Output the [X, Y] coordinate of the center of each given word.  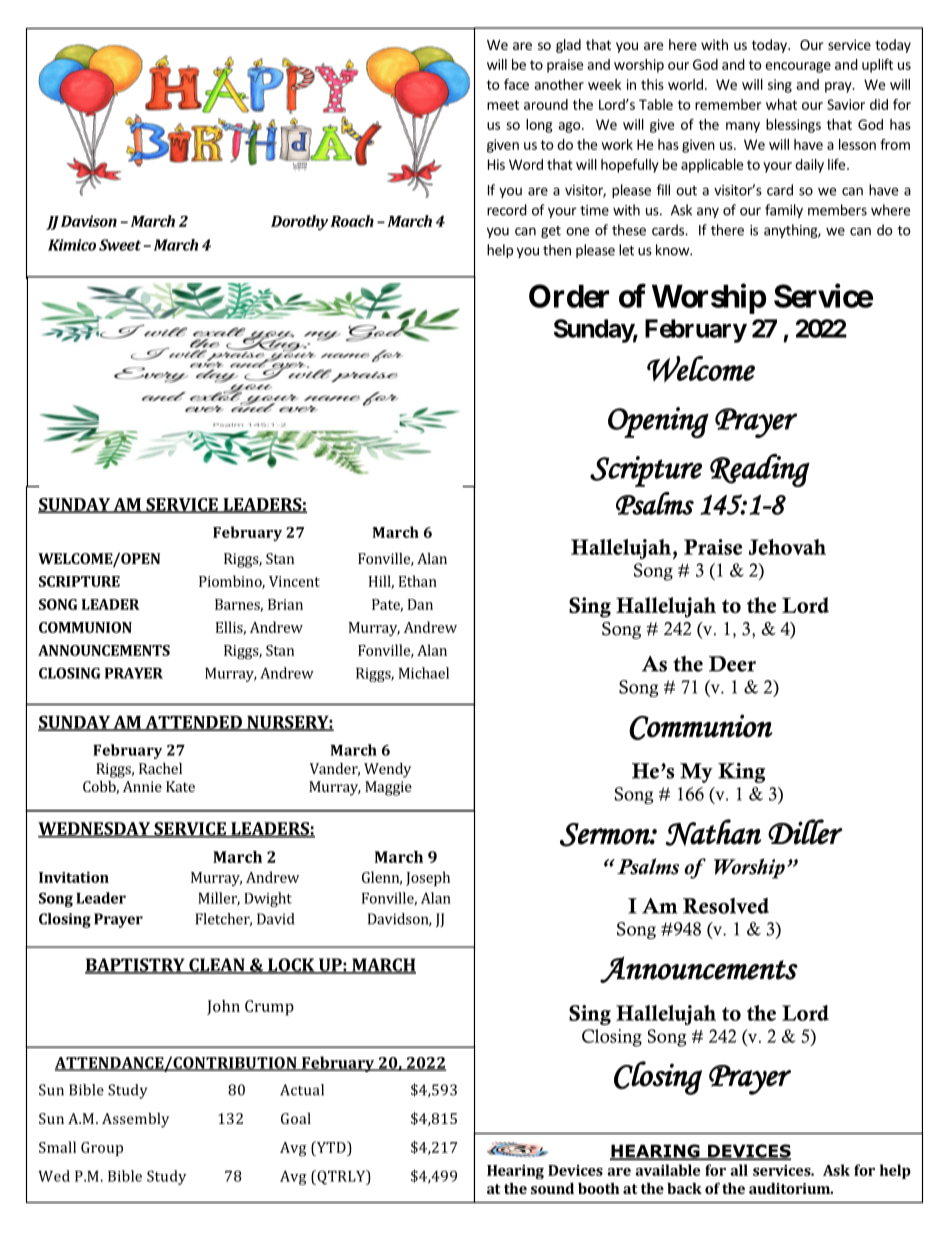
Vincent [294, 581]
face [516, 84]
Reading [760, 470]
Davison [89, 221]
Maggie [388, 788]
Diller [805, 832]
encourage [798, 67]
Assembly [135, 1120]
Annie [142, 786]
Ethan [418, 581]
